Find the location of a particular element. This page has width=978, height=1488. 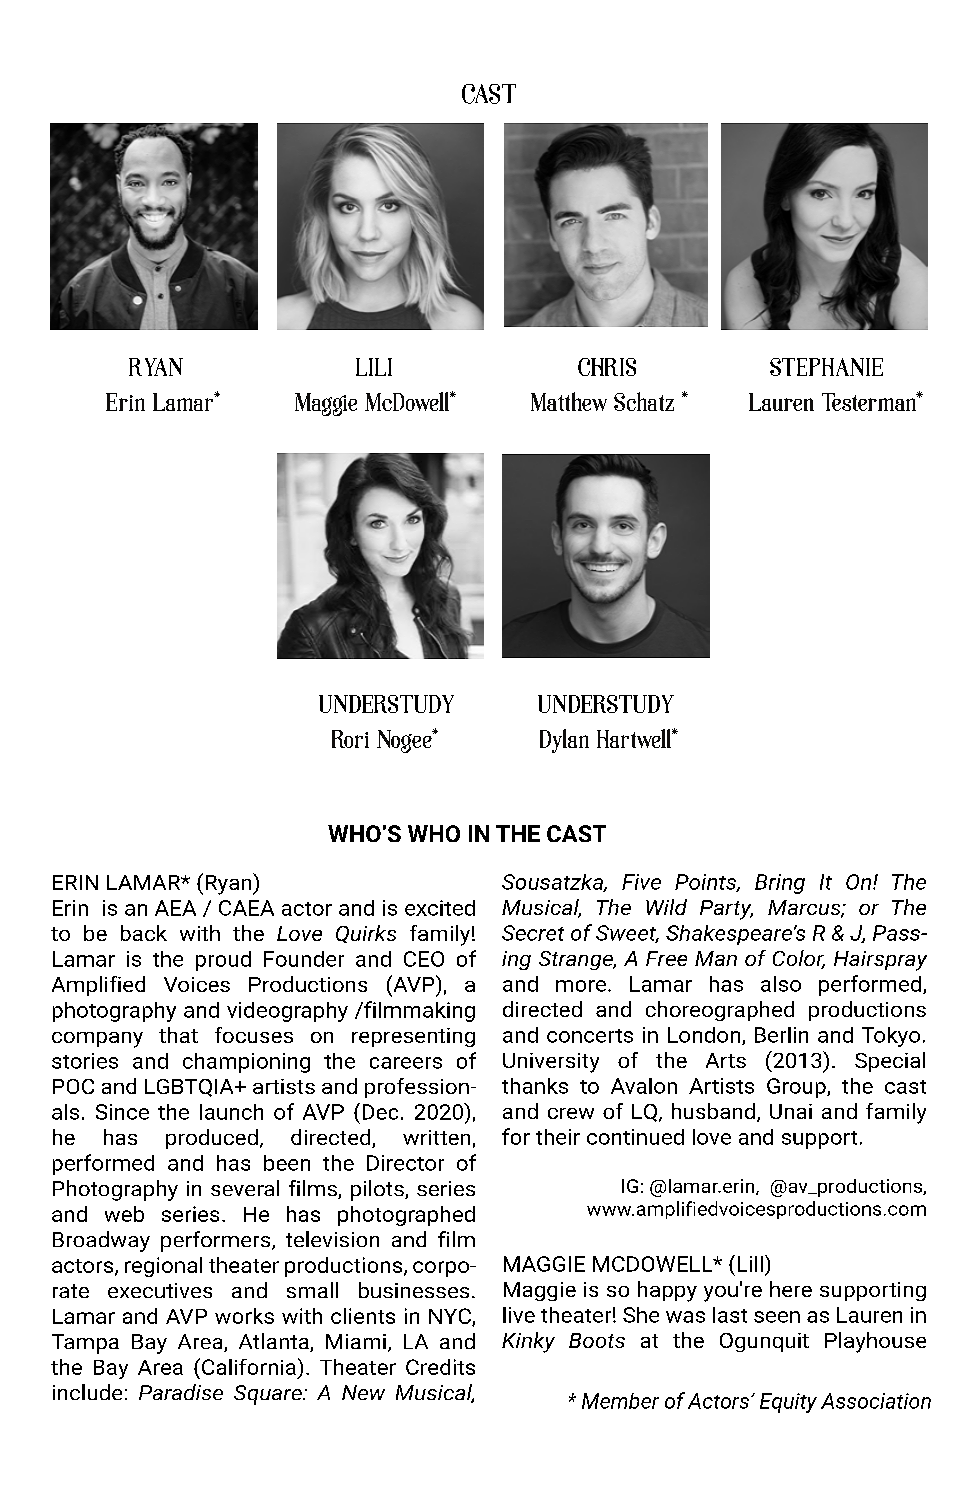

proud is located at coordinates (223, 961).
